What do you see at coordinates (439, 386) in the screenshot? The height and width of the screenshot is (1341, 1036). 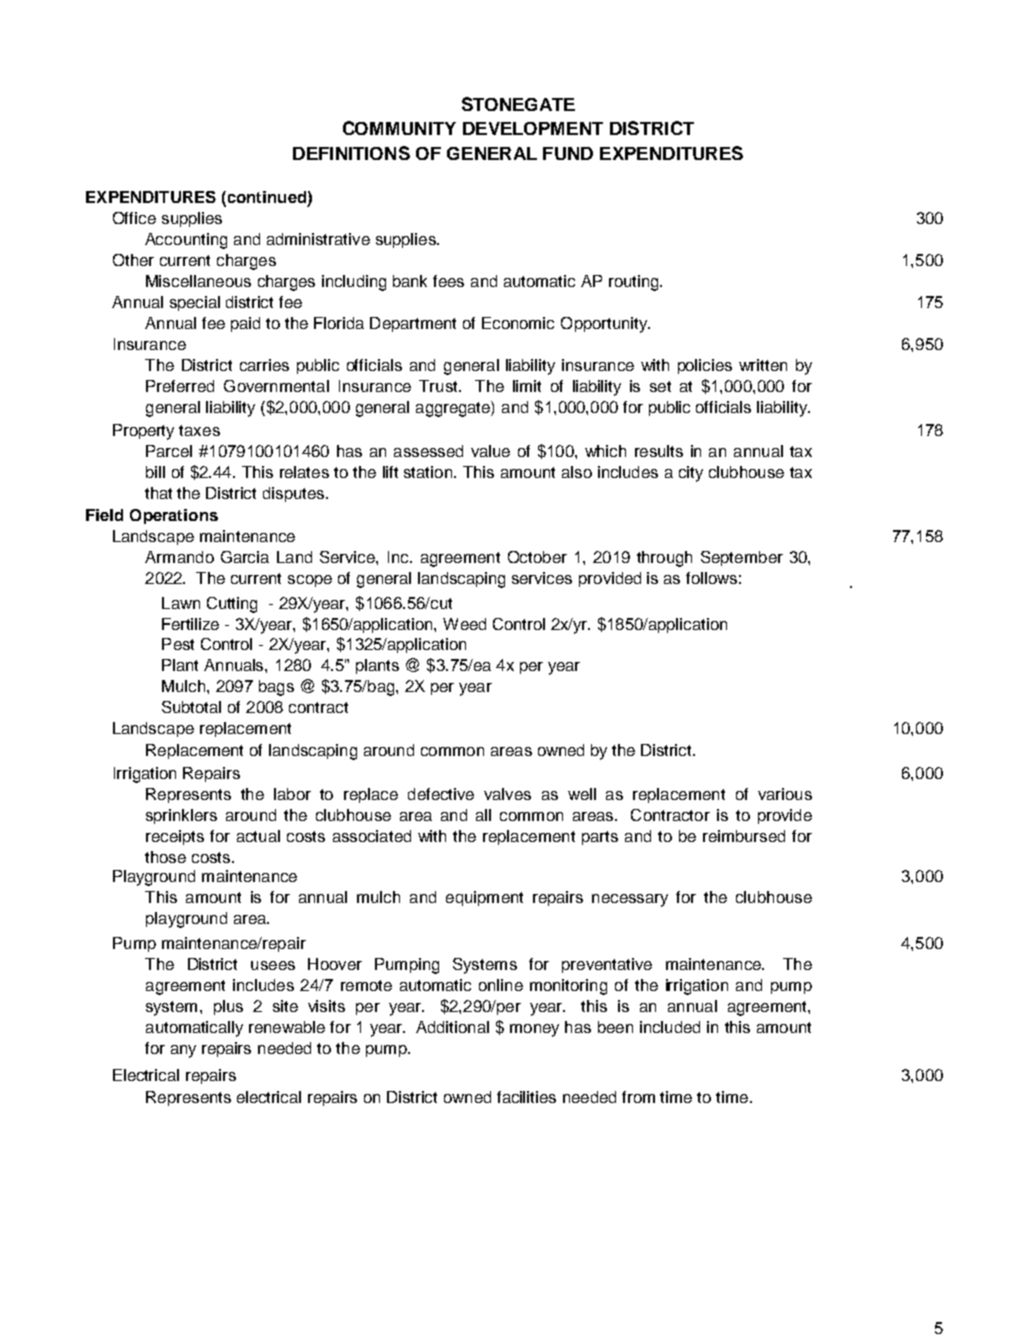 I see `Trust` at bounding box center [439, 386].
